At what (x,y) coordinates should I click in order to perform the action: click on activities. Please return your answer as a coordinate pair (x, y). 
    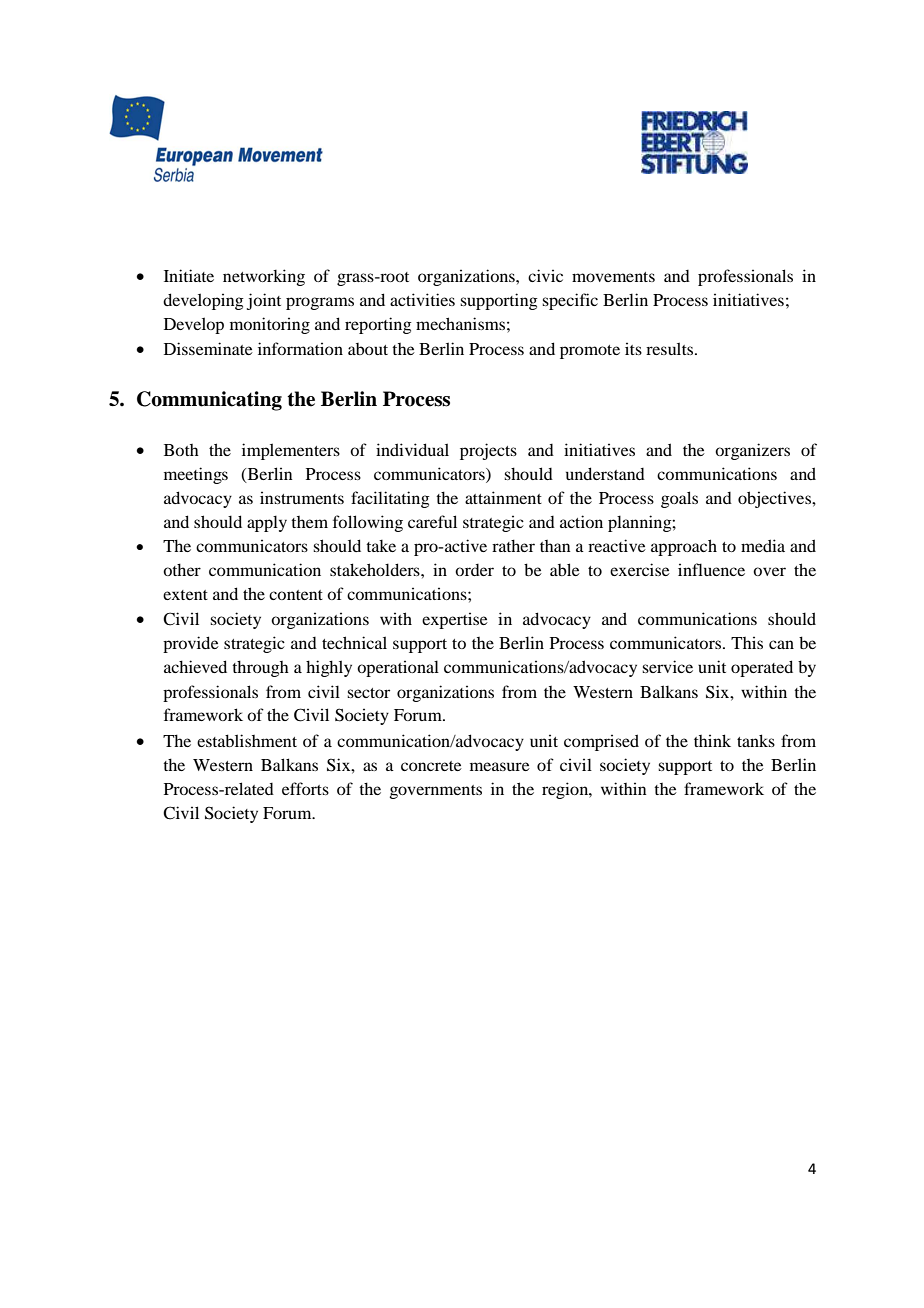
    Looking at the image, I should click on (422, 299).
